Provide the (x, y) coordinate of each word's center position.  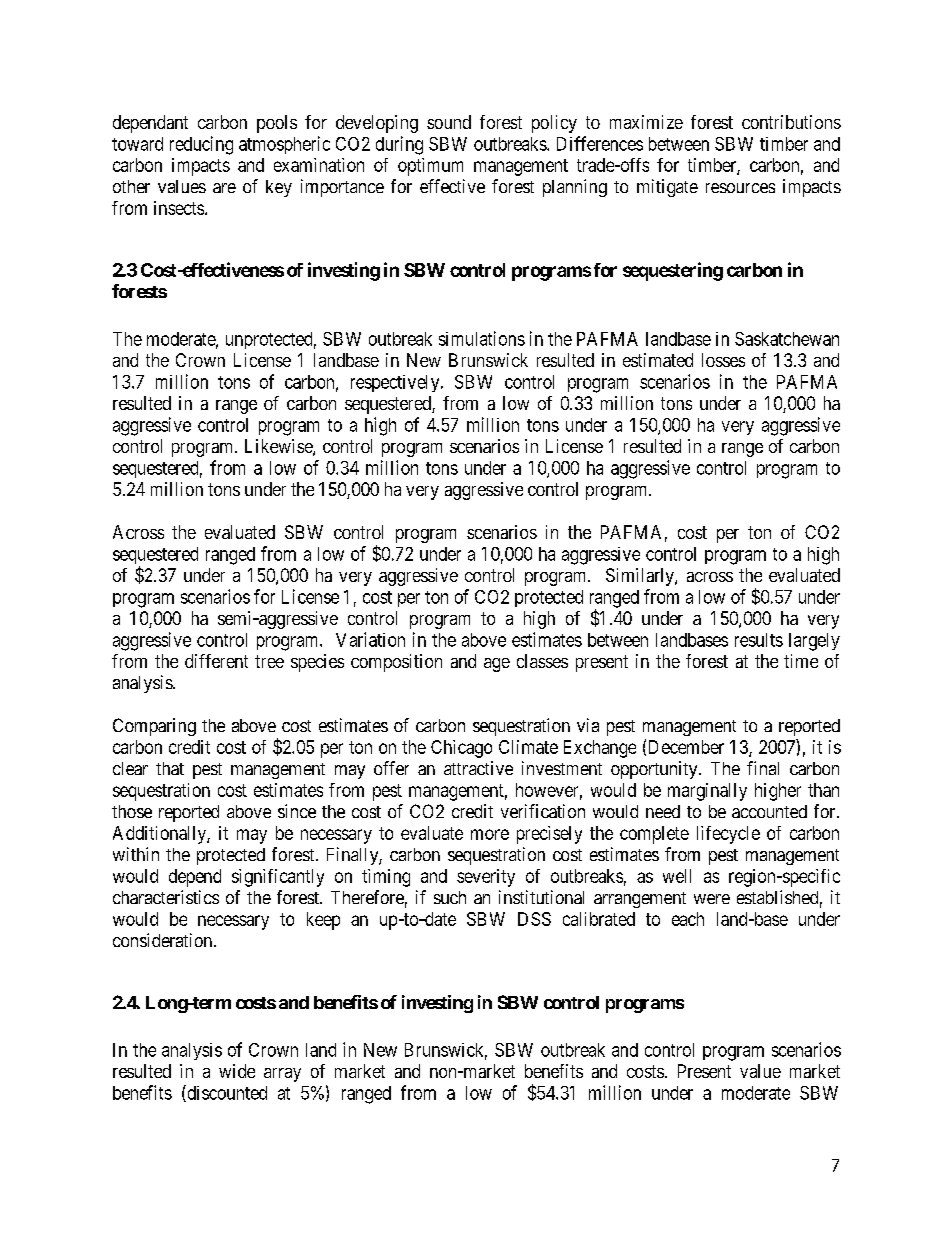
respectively (396, 383)
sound (449, 122)
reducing (201, 145)
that (170, 768)
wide (237, 1071)
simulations (482, 338)
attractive (478, 768)
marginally (707, 792)
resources (740, 188)
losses (723, 360)
